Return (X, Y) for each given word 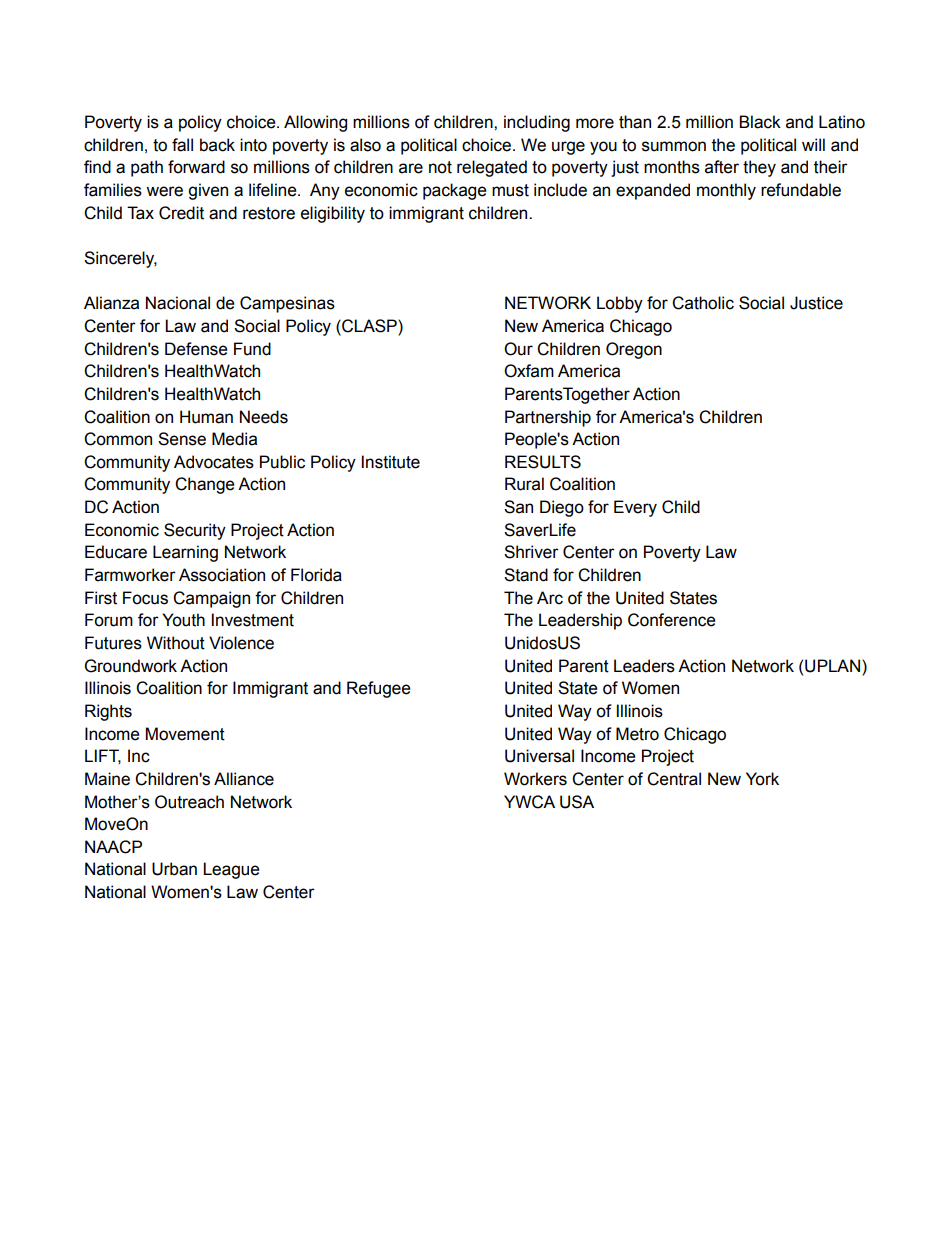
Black (760, 122)
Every (635, 508)
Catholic (703, 303)
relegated (492, 168)
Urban (174, 869)
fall (182, 145)
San (518, 507)
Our (518, 349)
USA (577, 802)
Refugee (379, 689)
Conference (672, 620)
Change (205, 485)
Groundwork (131, 666)
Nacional (178, 303)
